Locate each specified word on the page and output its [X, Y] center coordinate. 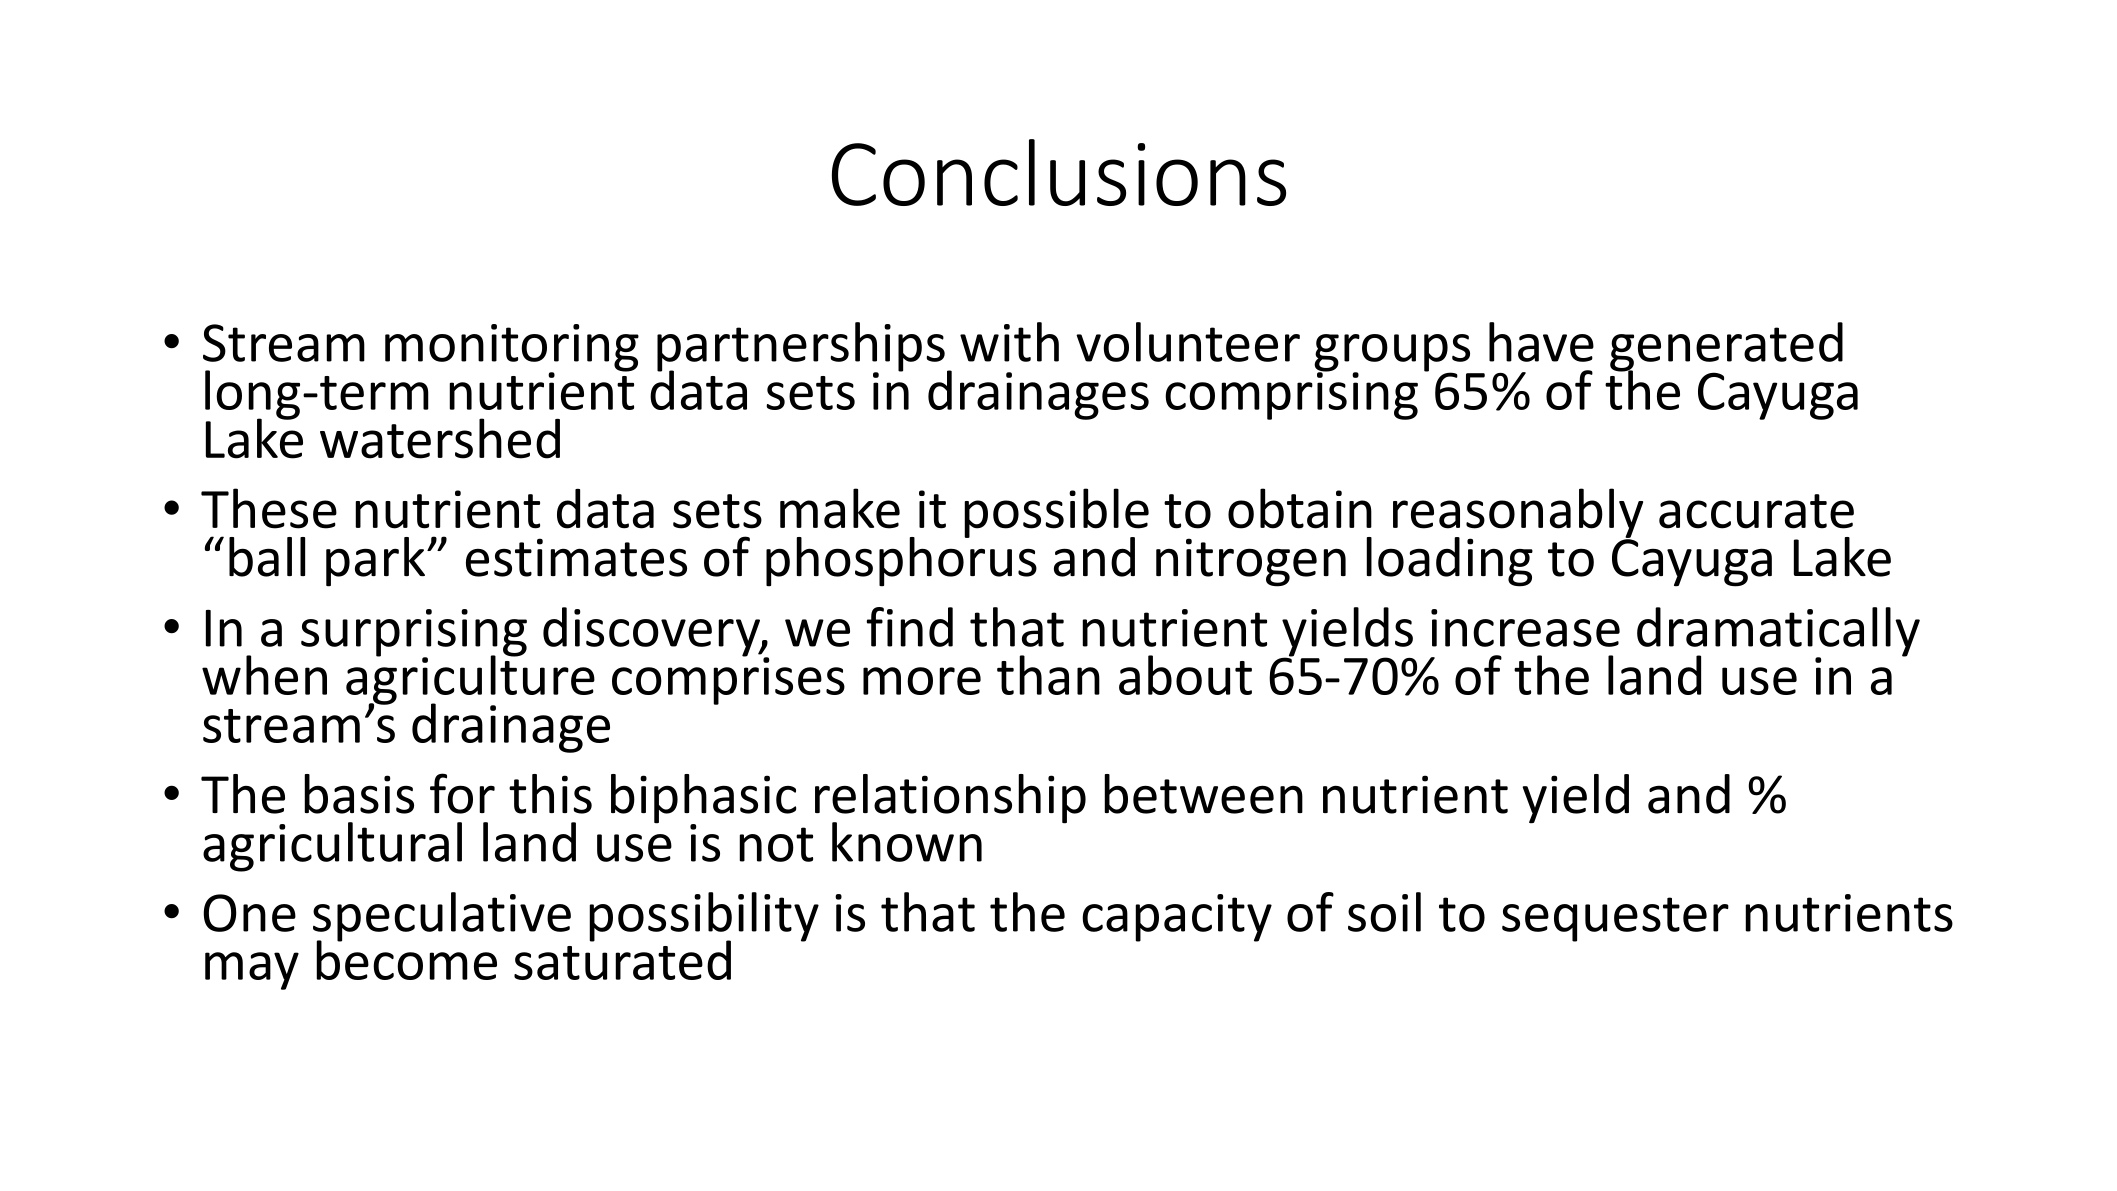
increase [1525, 628]
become [406, 959]
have [1541, 342]
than [1048, 675]
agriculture [470, 680]
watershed [440, 438]
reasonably [1518, 514]
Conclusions [1059, 172]
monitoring [512, 349]
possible [1056, 514]
